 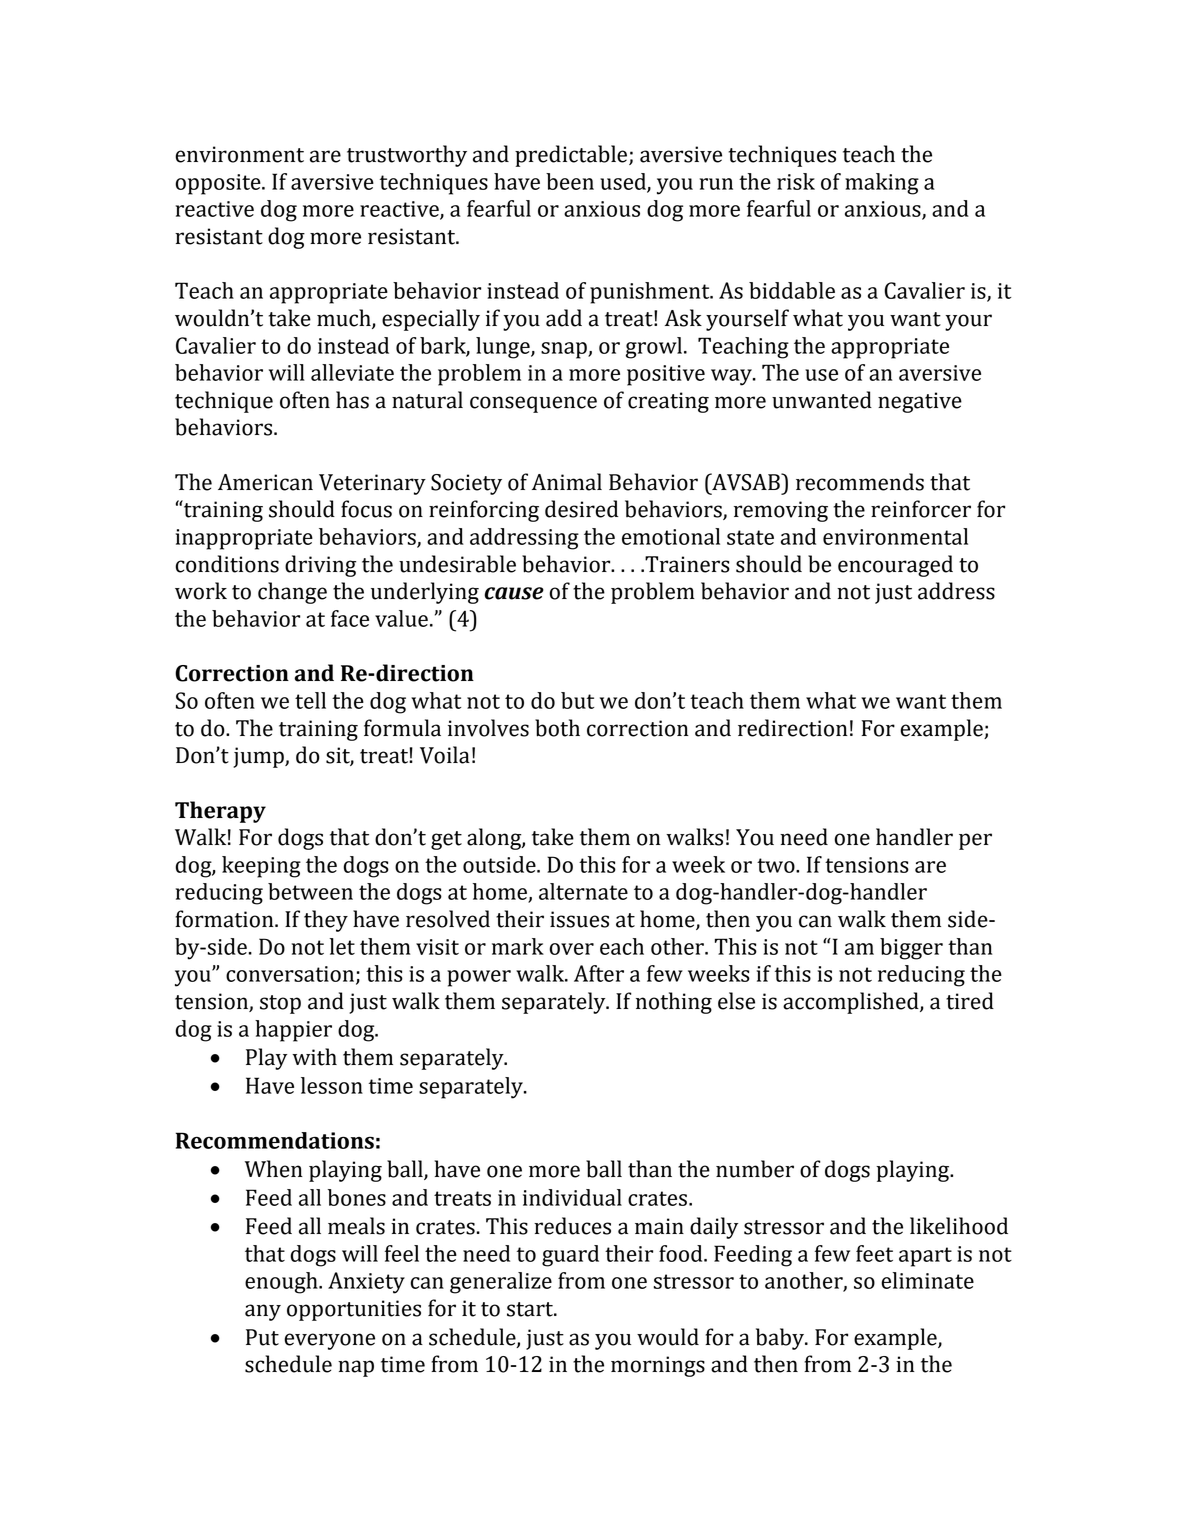 What do you see at coordinates (219, 184) in the document?
I see `opposite` at bounding box center [219, 184].
